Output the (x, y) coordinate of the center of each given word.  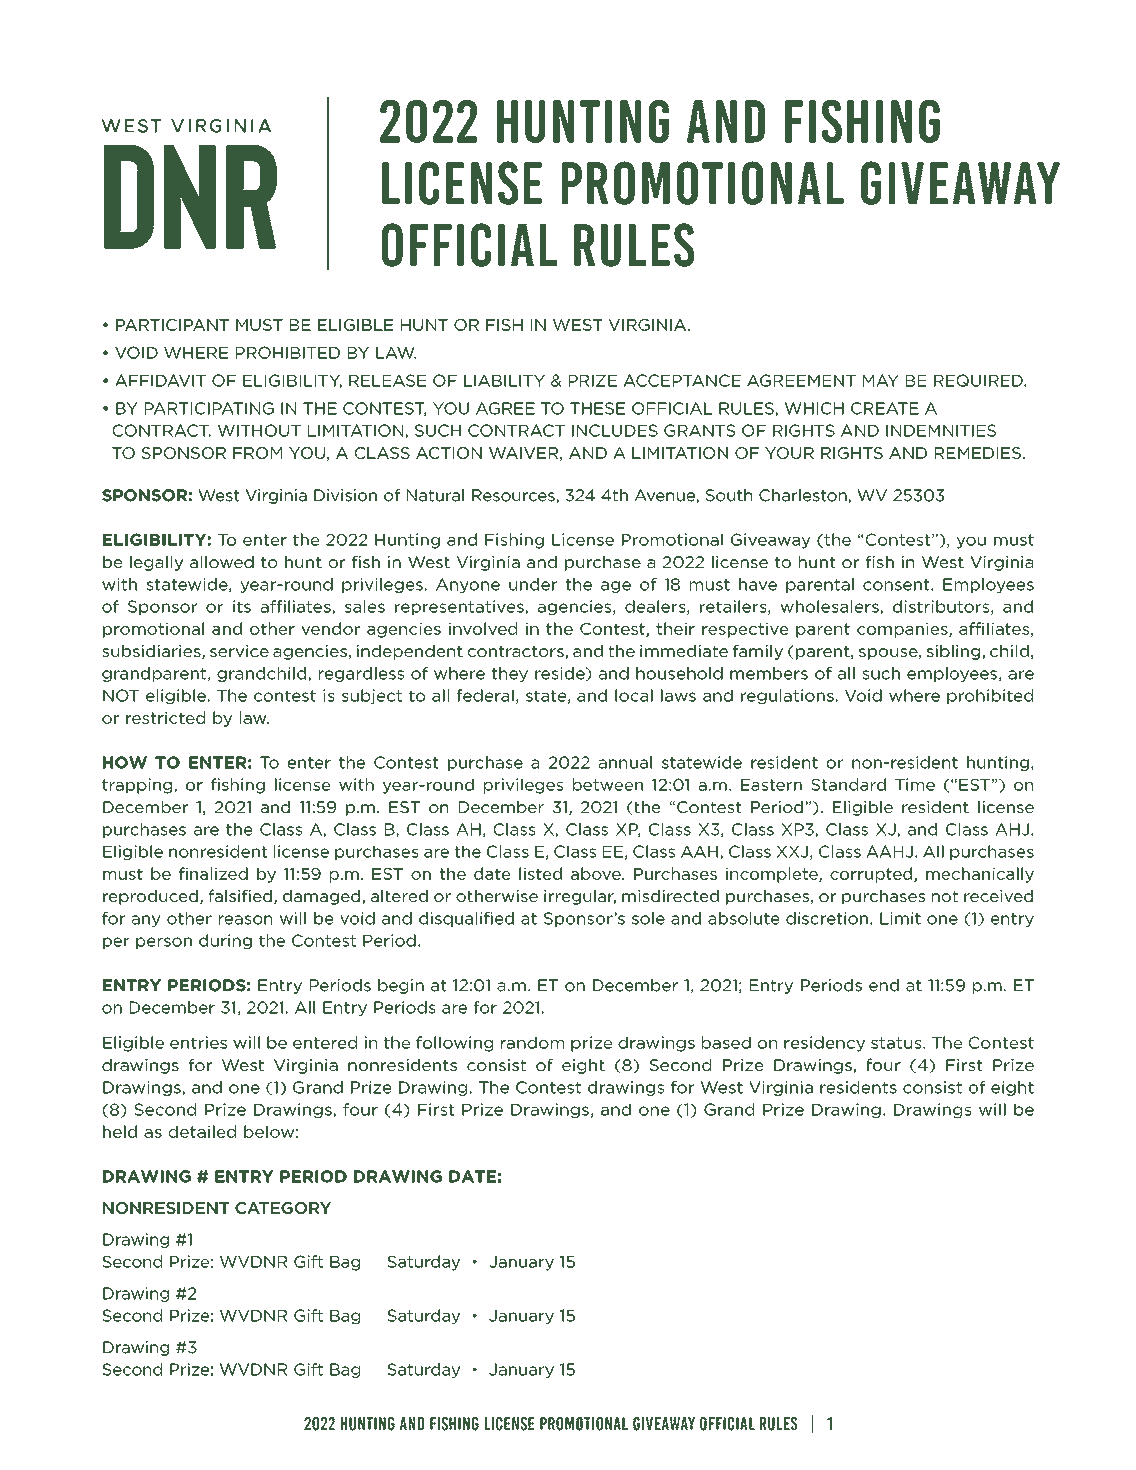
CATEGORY (283, 1208)
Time (915, 784)
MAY (881, 380)
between (608, 784)
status (897, 1043)
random (532, 1042)
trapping (138, 786)
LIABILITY (504, 380)
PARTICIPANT (172, 325)
